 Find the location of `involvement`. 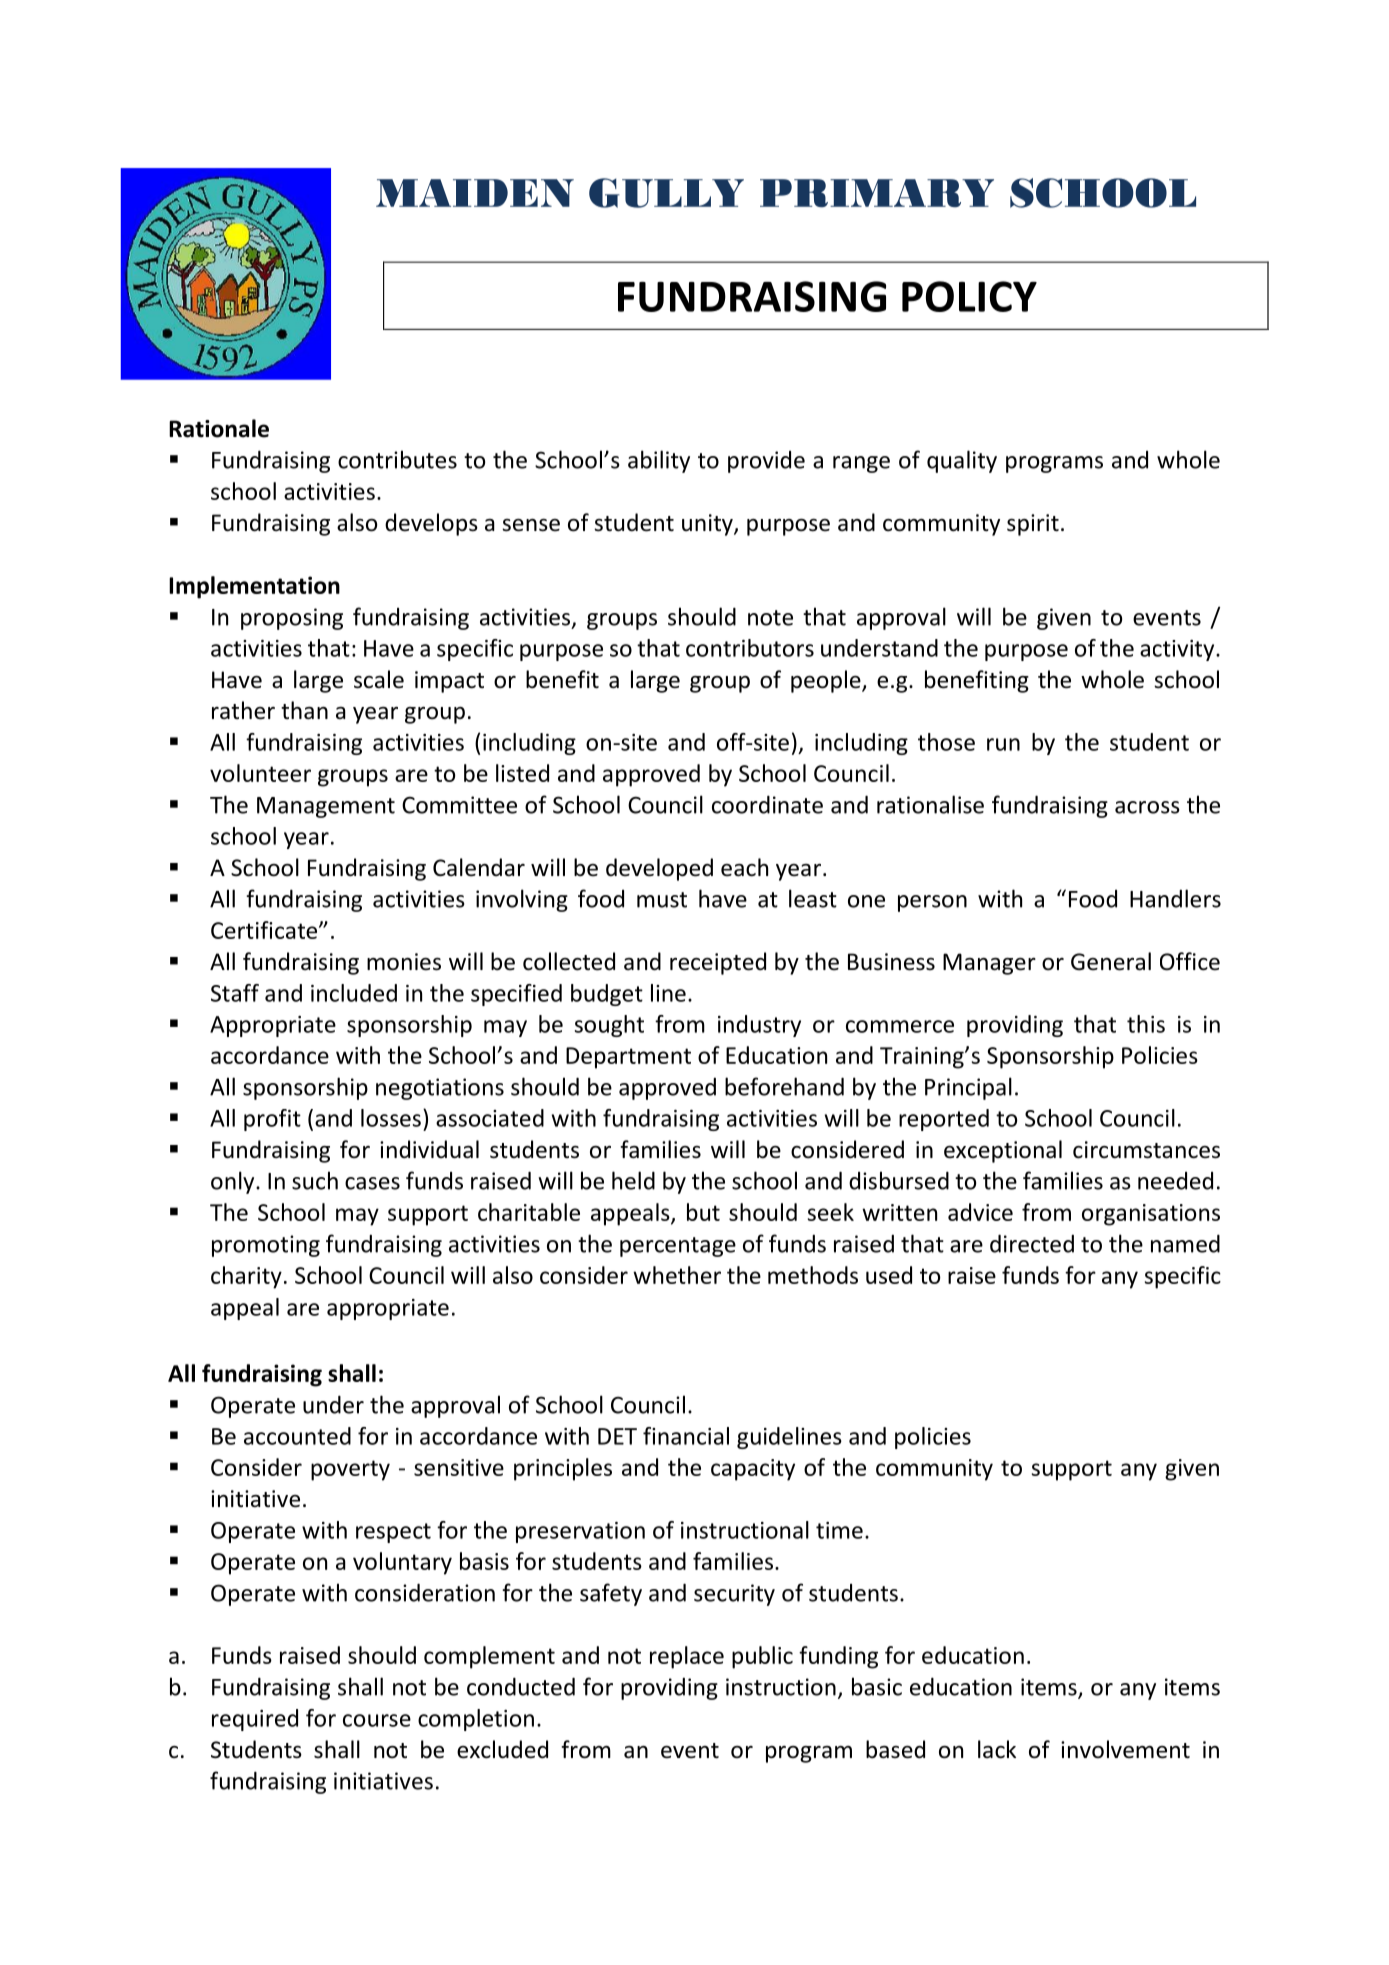

involvement is located at coordinates (1125, 1749).
